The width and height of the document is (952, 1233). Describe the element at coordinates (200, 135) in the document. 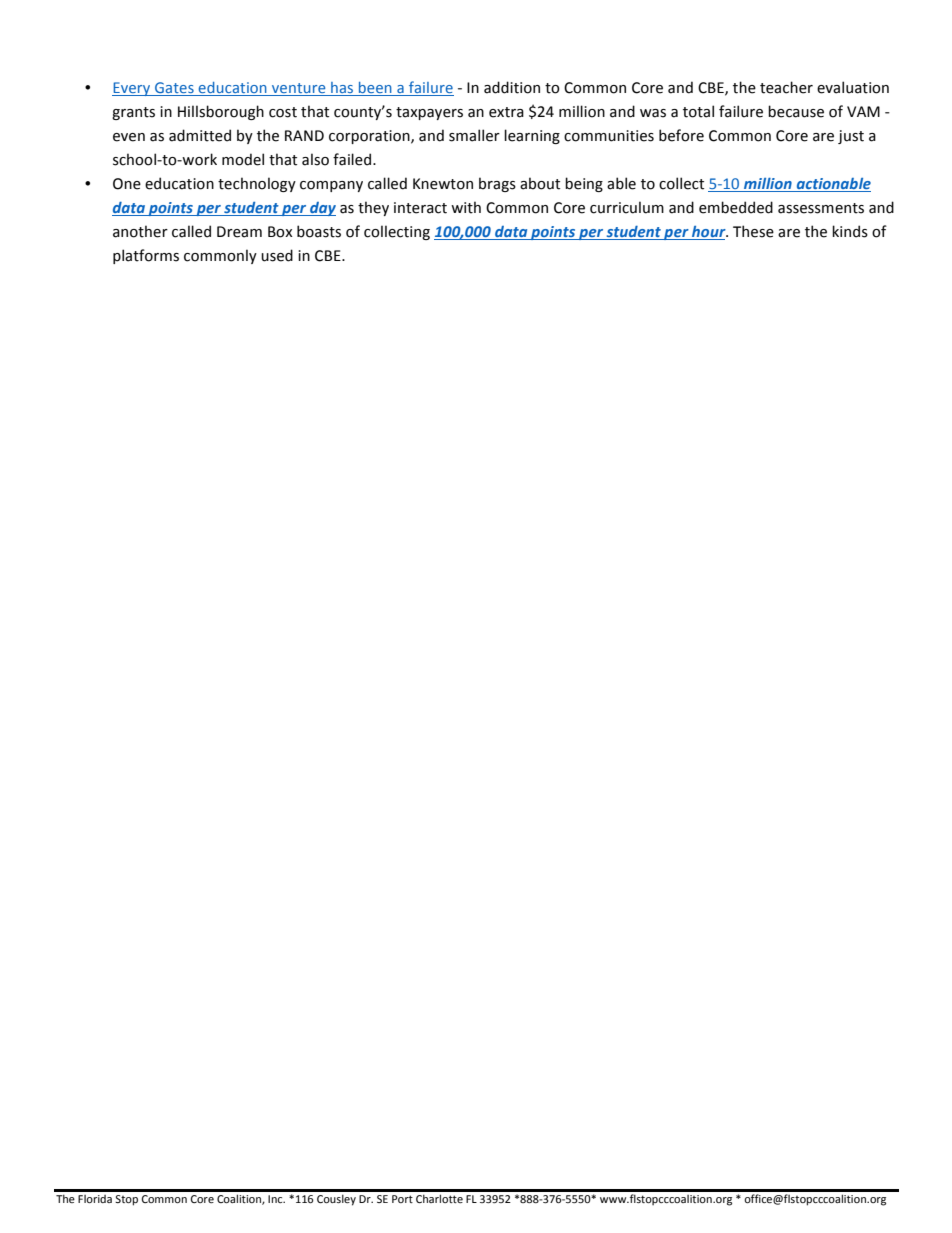

I see `admitted` at that location.
